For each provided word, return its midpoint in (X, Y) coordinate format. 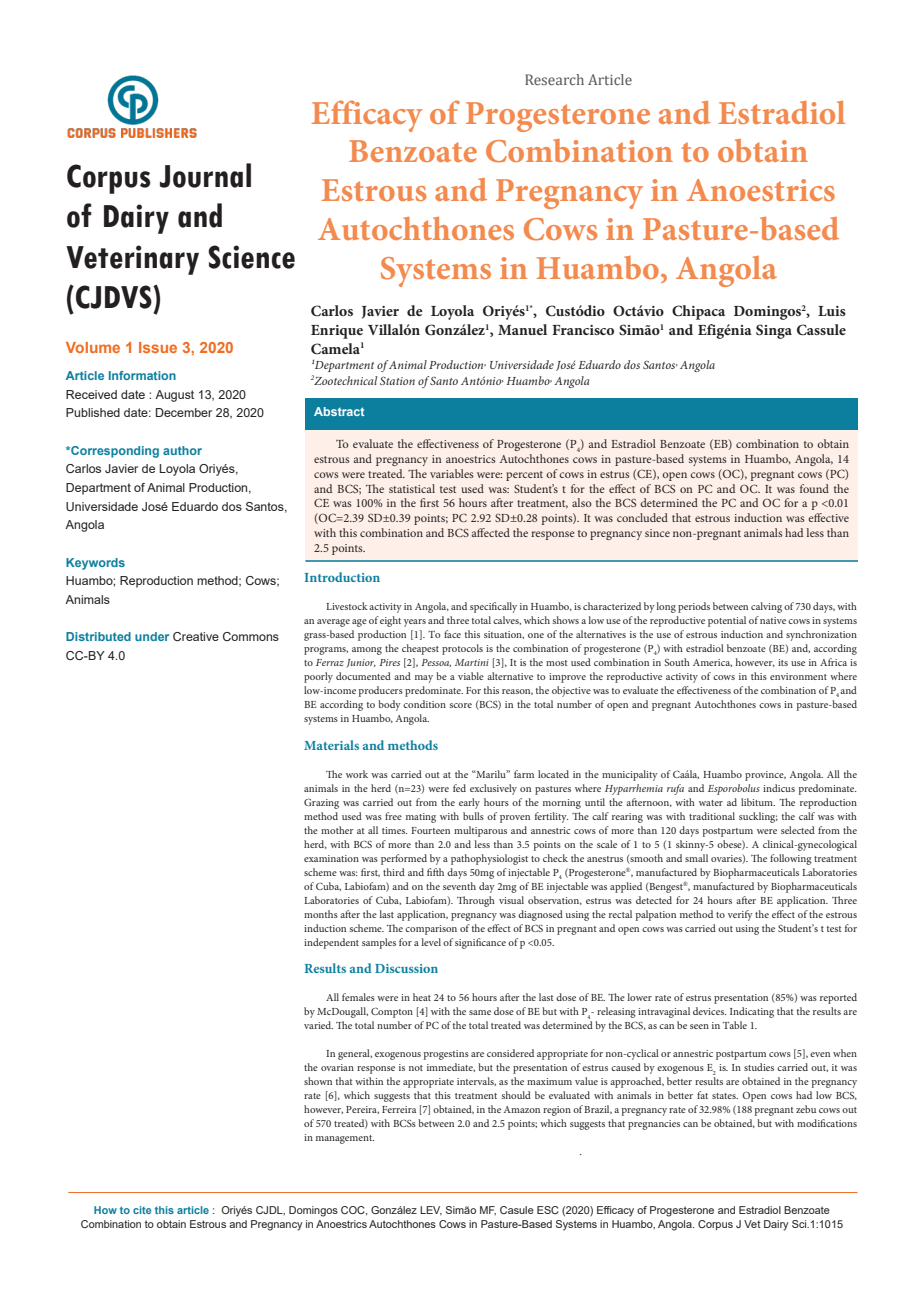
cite (142, 1210)
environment (798, 676)
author (182, 450)
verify (740, 915)
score (461, 705)
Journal (205, 175)
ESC (548, 1210)
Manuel (522, 329)
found (814, 488)
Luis (832, 311)
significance (480, 943)
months (321, 914)
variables (452, 473)
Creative (196, 636)
